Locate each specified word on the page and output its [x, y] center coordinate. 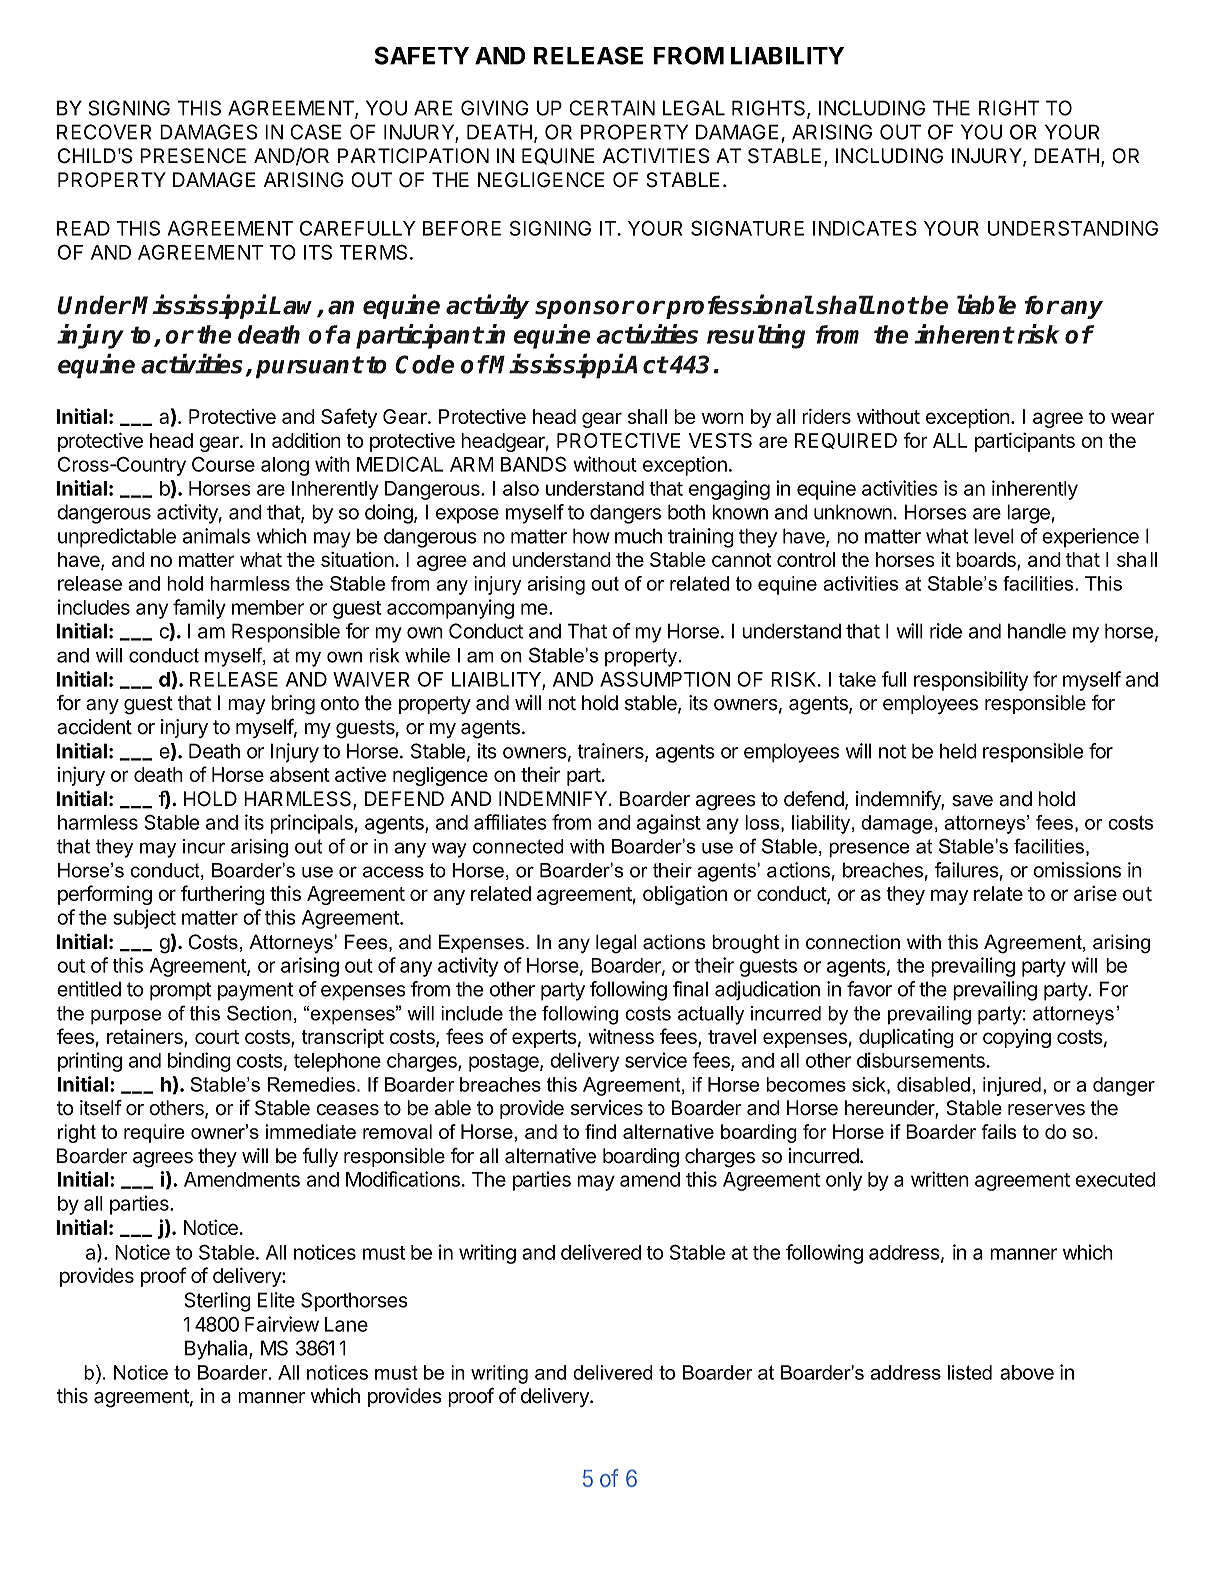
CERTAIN [612, 108]
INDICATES [865, 228]
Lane [346, 1324]
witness [621, 1036]
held [958, 751]
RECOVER [104, 132]
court [217, 1037]
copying [1017, 1038]
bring [293, 705]
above [1027, 1372]
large [1028, 514]
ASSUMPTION [665, 679]
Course [223, 464]
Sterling [218, 1302]
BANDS [533, 464]
